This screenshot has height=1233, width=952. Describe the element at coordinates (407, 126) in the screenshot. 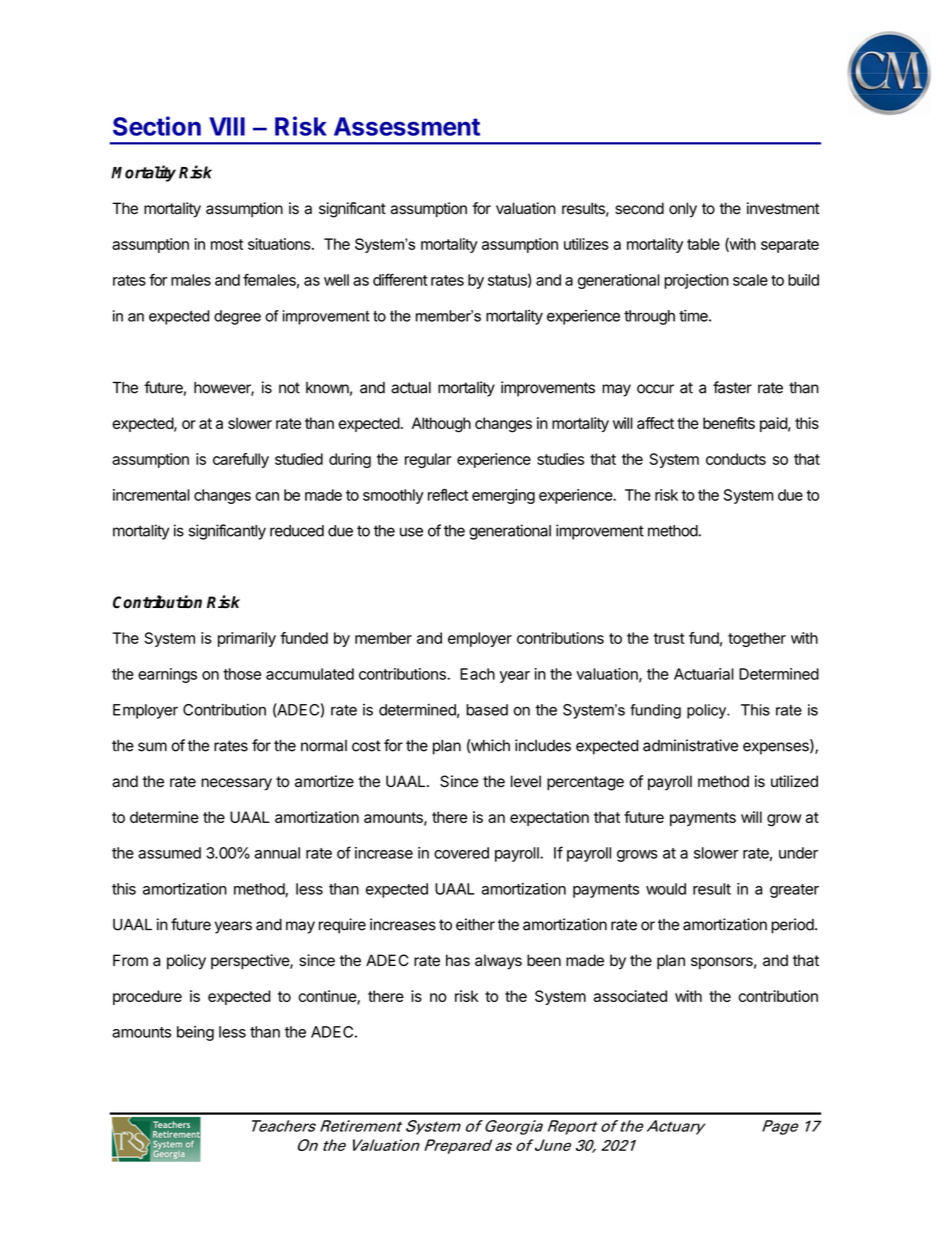

I see `Assessment` at that location.
